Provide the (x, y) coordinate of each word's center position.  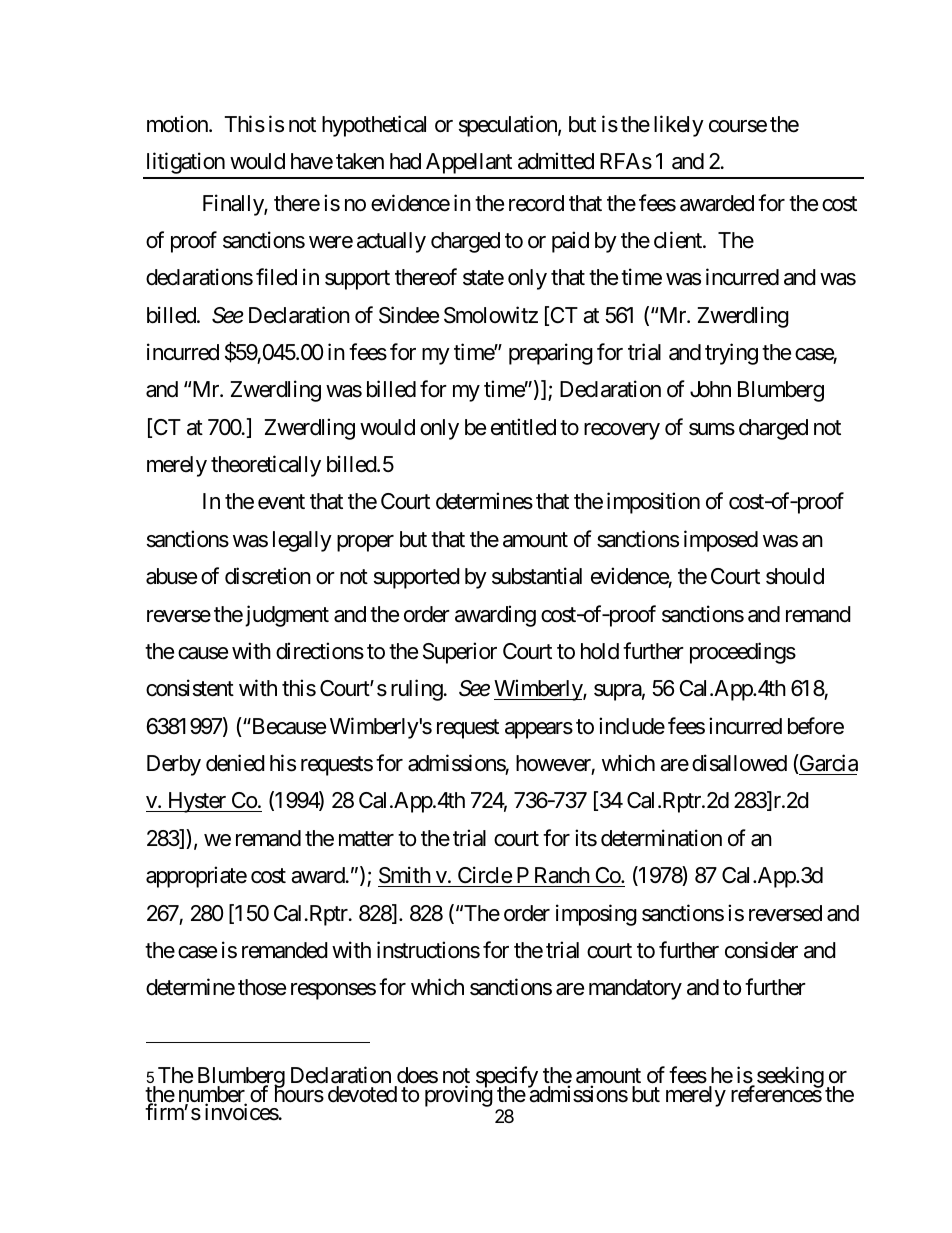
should (795, 576)
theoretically (266, 466)
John (710, 389)
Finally (234, 205)
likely (679, 126)
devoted (362, 1094)
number (213, 1095)
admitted (556, 161)
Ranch (562, 875)
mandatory (635, 989)
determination (661, 838)
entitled (523, 427)
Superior (460, 653)
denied (235, 763)
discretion (268, 576)
